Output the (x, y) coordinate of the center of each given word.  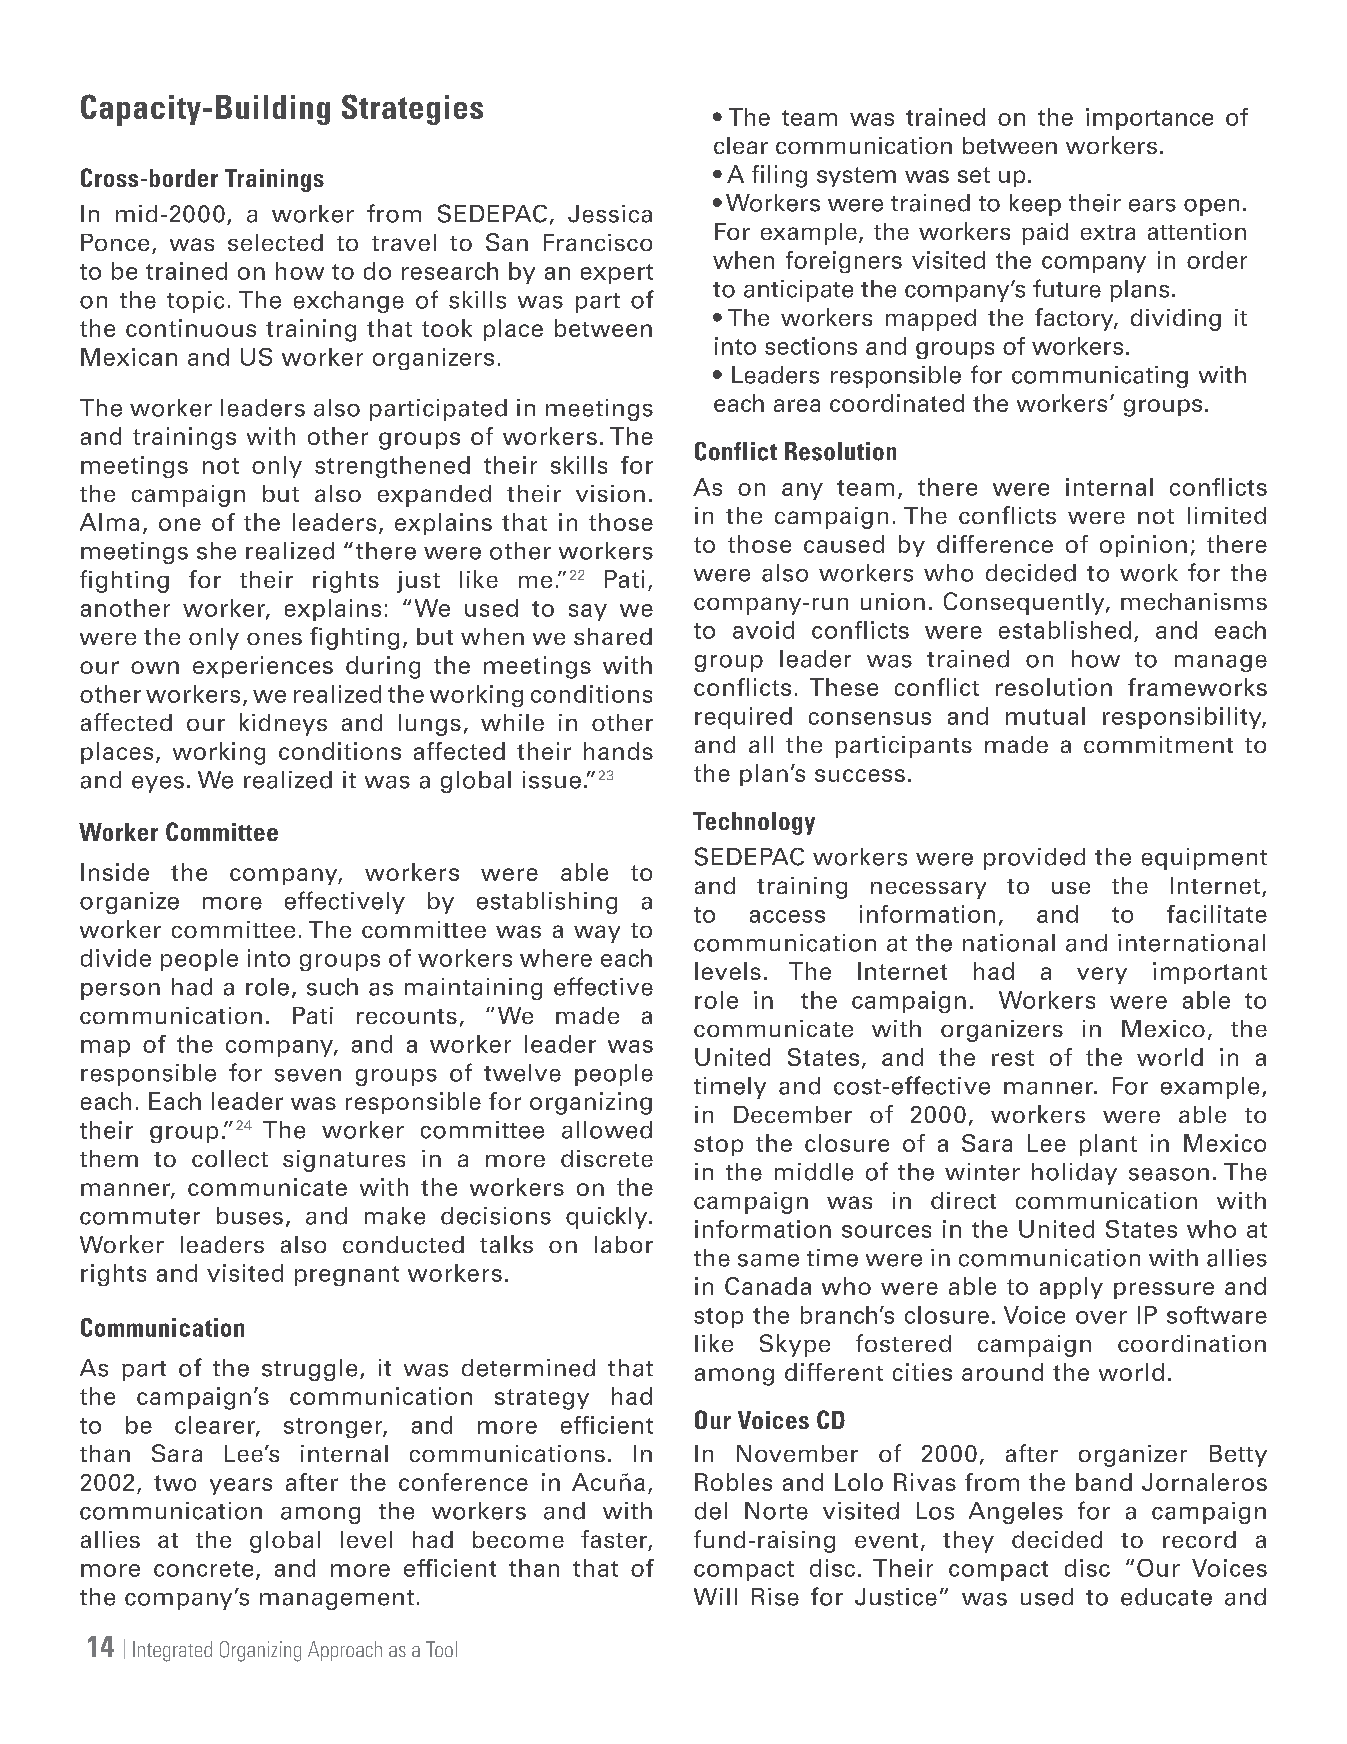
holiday (1074, 1174)
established (1065, 630)
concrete (203, 1569)
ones (274, 639)
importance (1149, 119)
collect (230, 1158)
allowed (607, 1130)
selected (275, 242)
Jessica (610, 214)
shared (613, 636)
